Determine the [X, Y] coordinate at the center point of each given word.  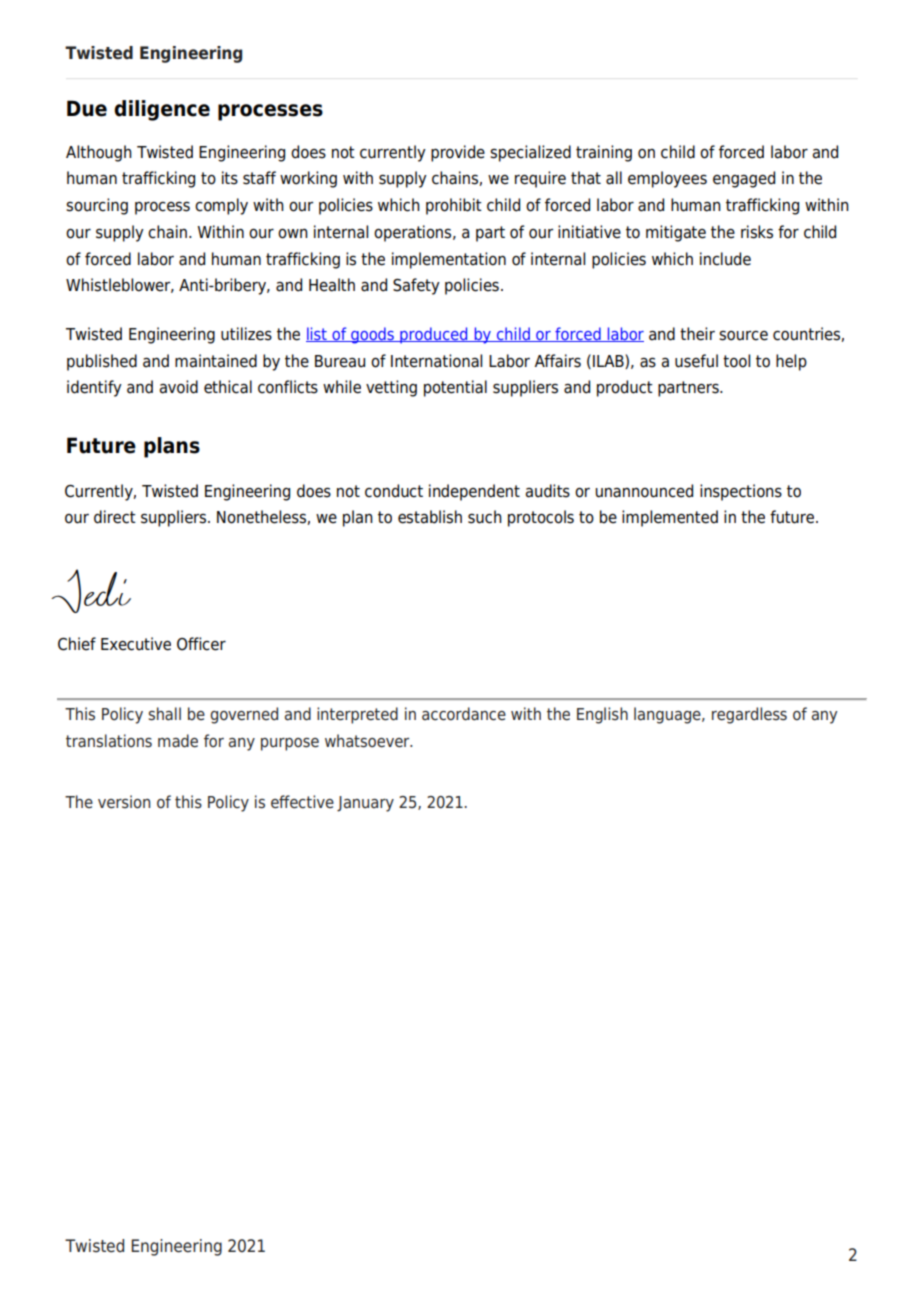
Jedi [91, 591]
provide [458, 153]
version [124, 802]
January [365, 804]
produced [434, 335]
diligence [162, 110]
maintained [216, 361]
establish [430, 517]
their [697, 334]
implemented [670, 518]
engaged [744, 179]
